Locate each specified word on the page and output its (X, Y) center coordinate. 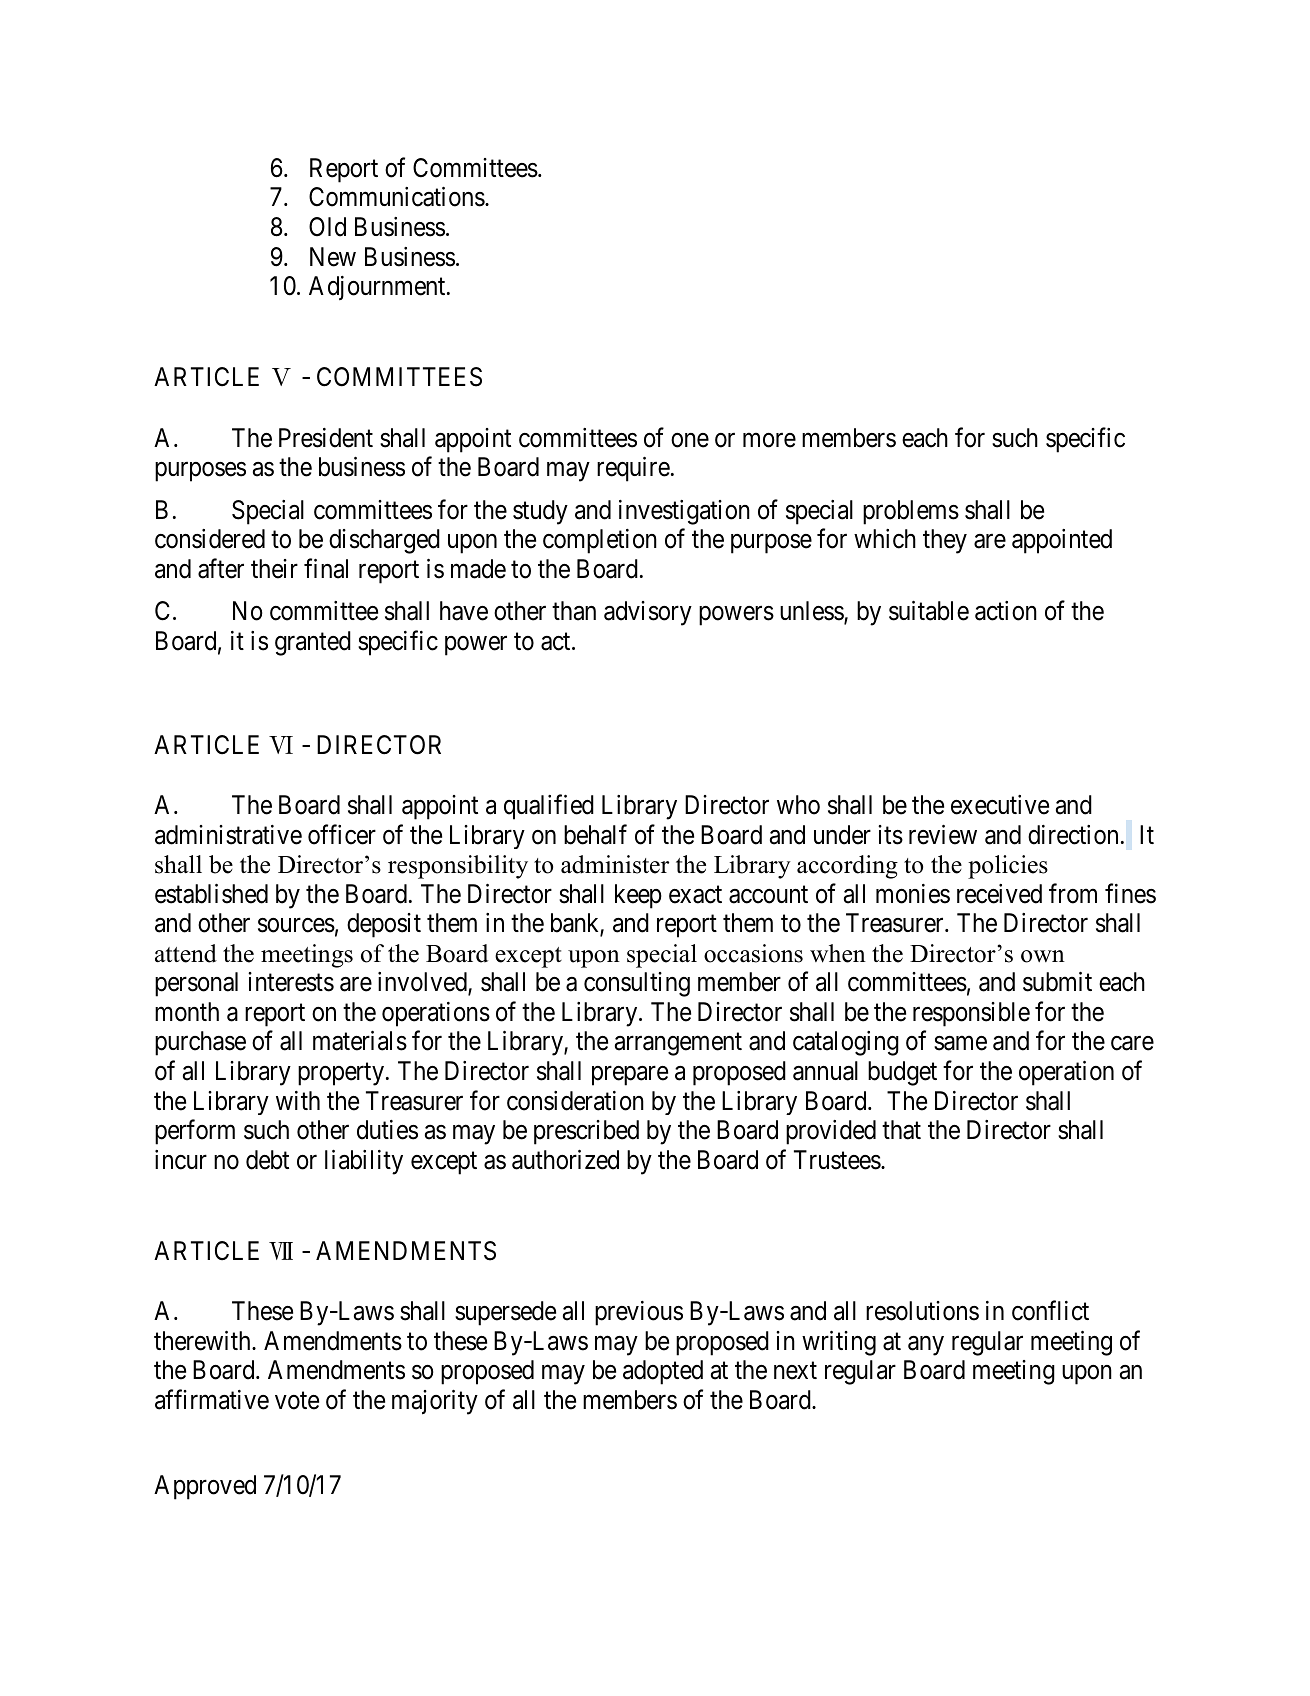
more (769, 440)
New (333, 257)
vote (297, 1401)
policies (1008, 867)
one (690, 440)
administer (615, 864)
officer (342, 834)
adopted (663, 1372)
